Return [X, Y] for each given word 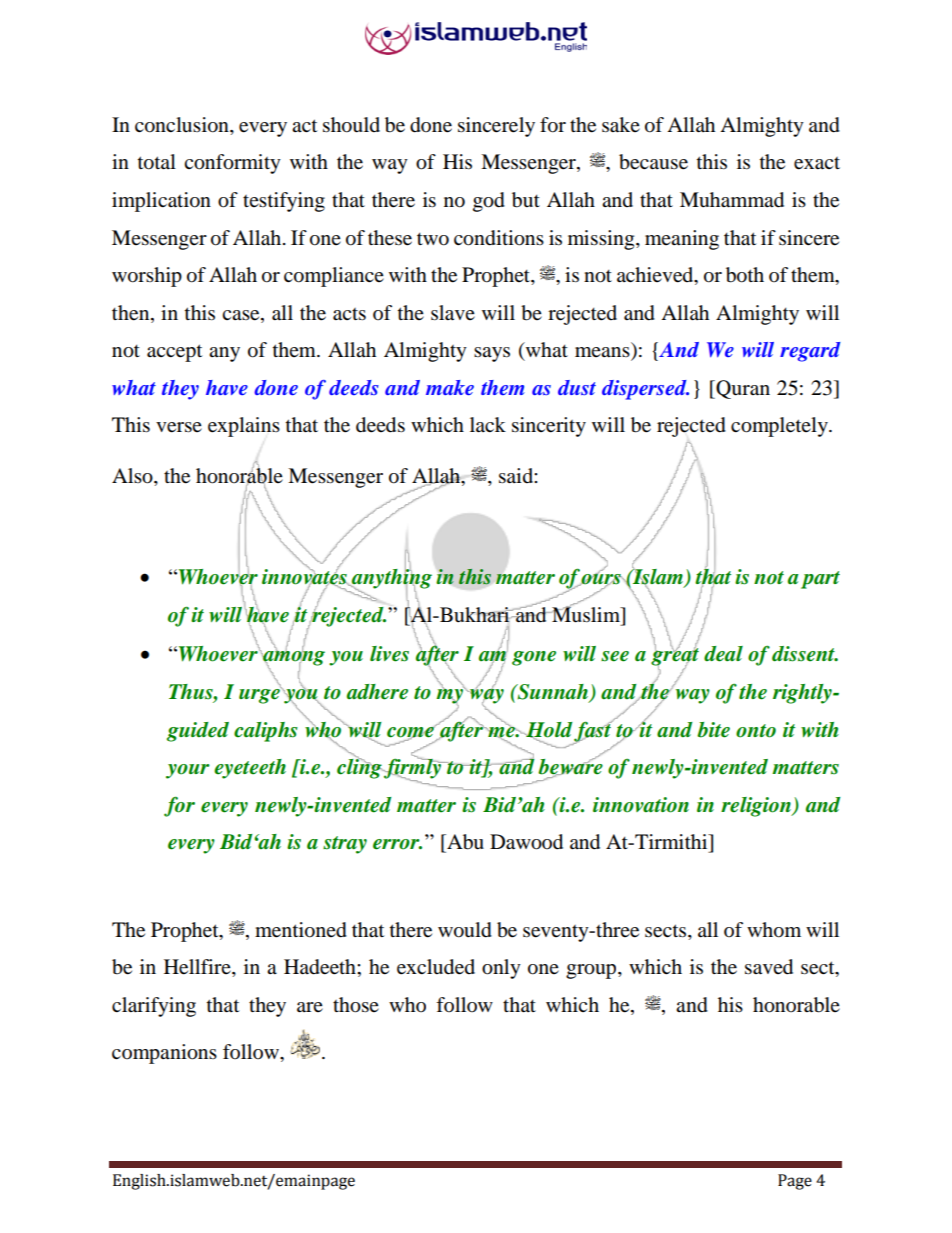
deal [723, 654]
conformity [232, 164]
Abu [464, 842]
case [242, 315]
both [745, 275]
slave [453, 313]
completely [780, 427]
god [489, 202]
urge [260, 695]
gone [534, 658]
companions [164, 1054]
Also [133, 476]
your [188, 771]
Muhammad [732, 200]
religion [757, 807]
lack [488, 424]
